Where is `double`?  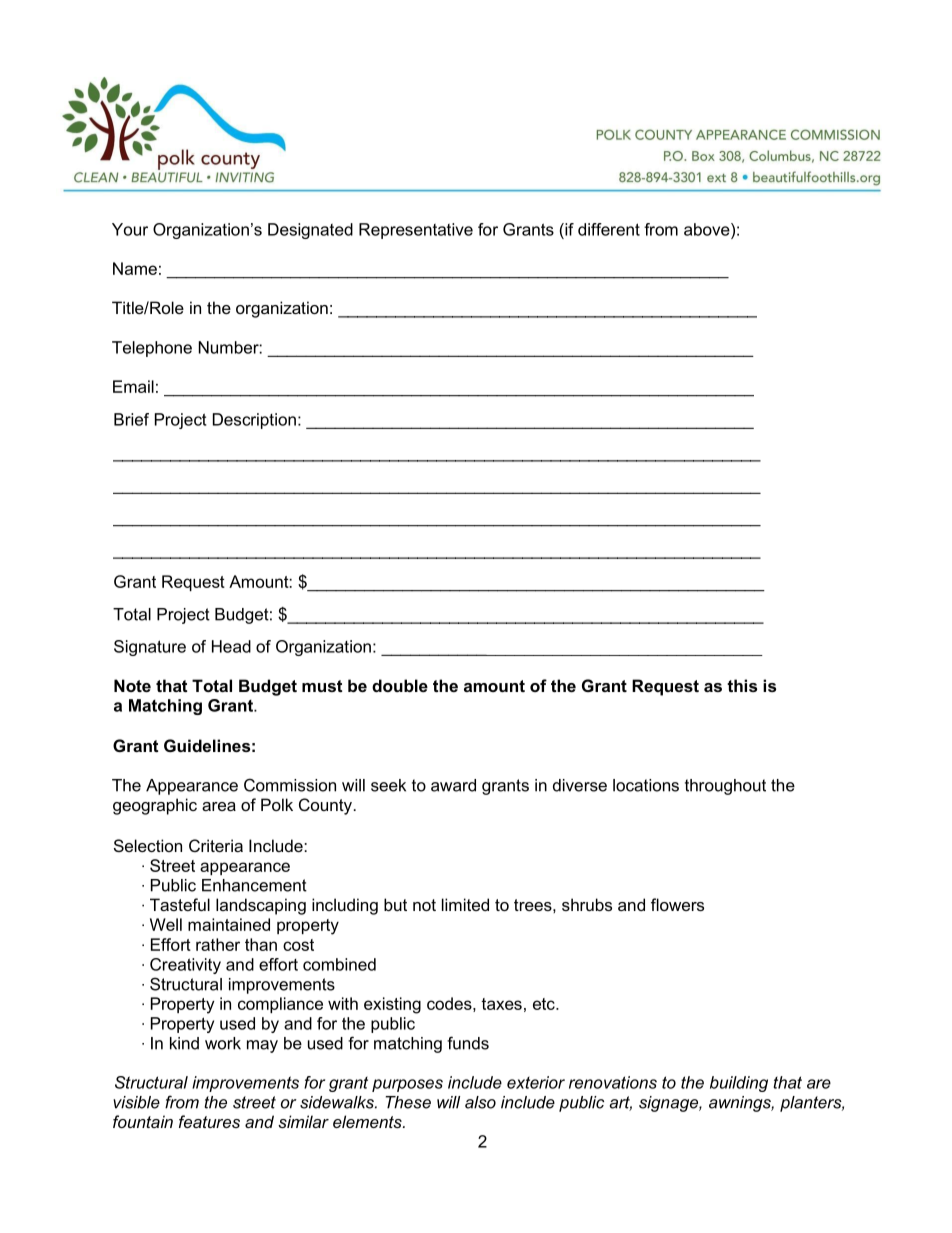
double is located at coordinates (400, 685).
